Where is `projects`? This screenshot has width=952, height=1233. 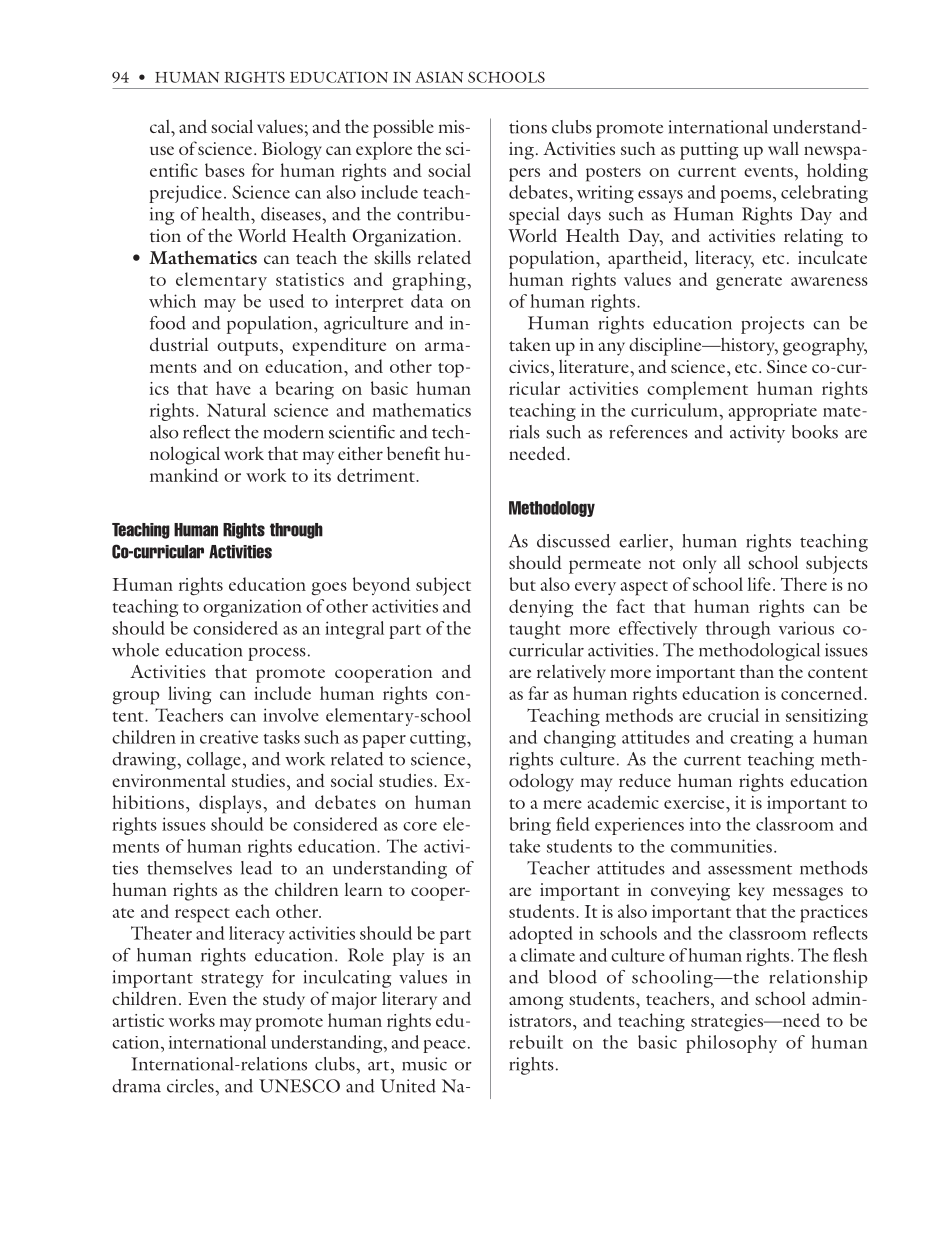 projects is located at coordinates (772, 325).
